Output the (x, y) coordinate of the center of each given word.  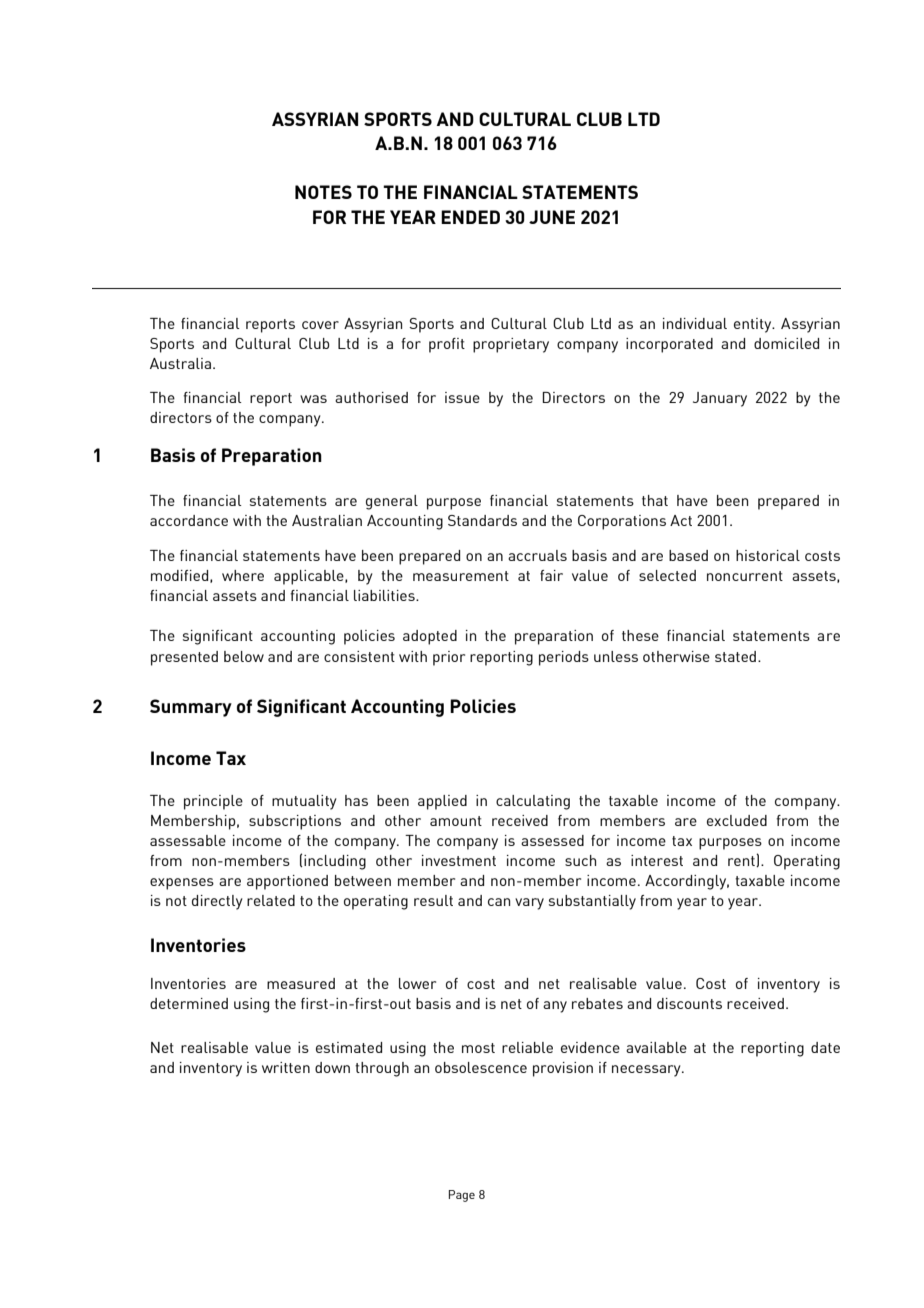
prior (449, 658)
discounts (689, 1003)
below (244, 656)
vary (529, 904)
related (271, 900)
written (286, 1067)
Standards (482, 520)
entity (754, 325)
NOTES (323, 192)
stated (735, 656)
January (720, 399)
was (313, 399)
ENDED (470, 217)
